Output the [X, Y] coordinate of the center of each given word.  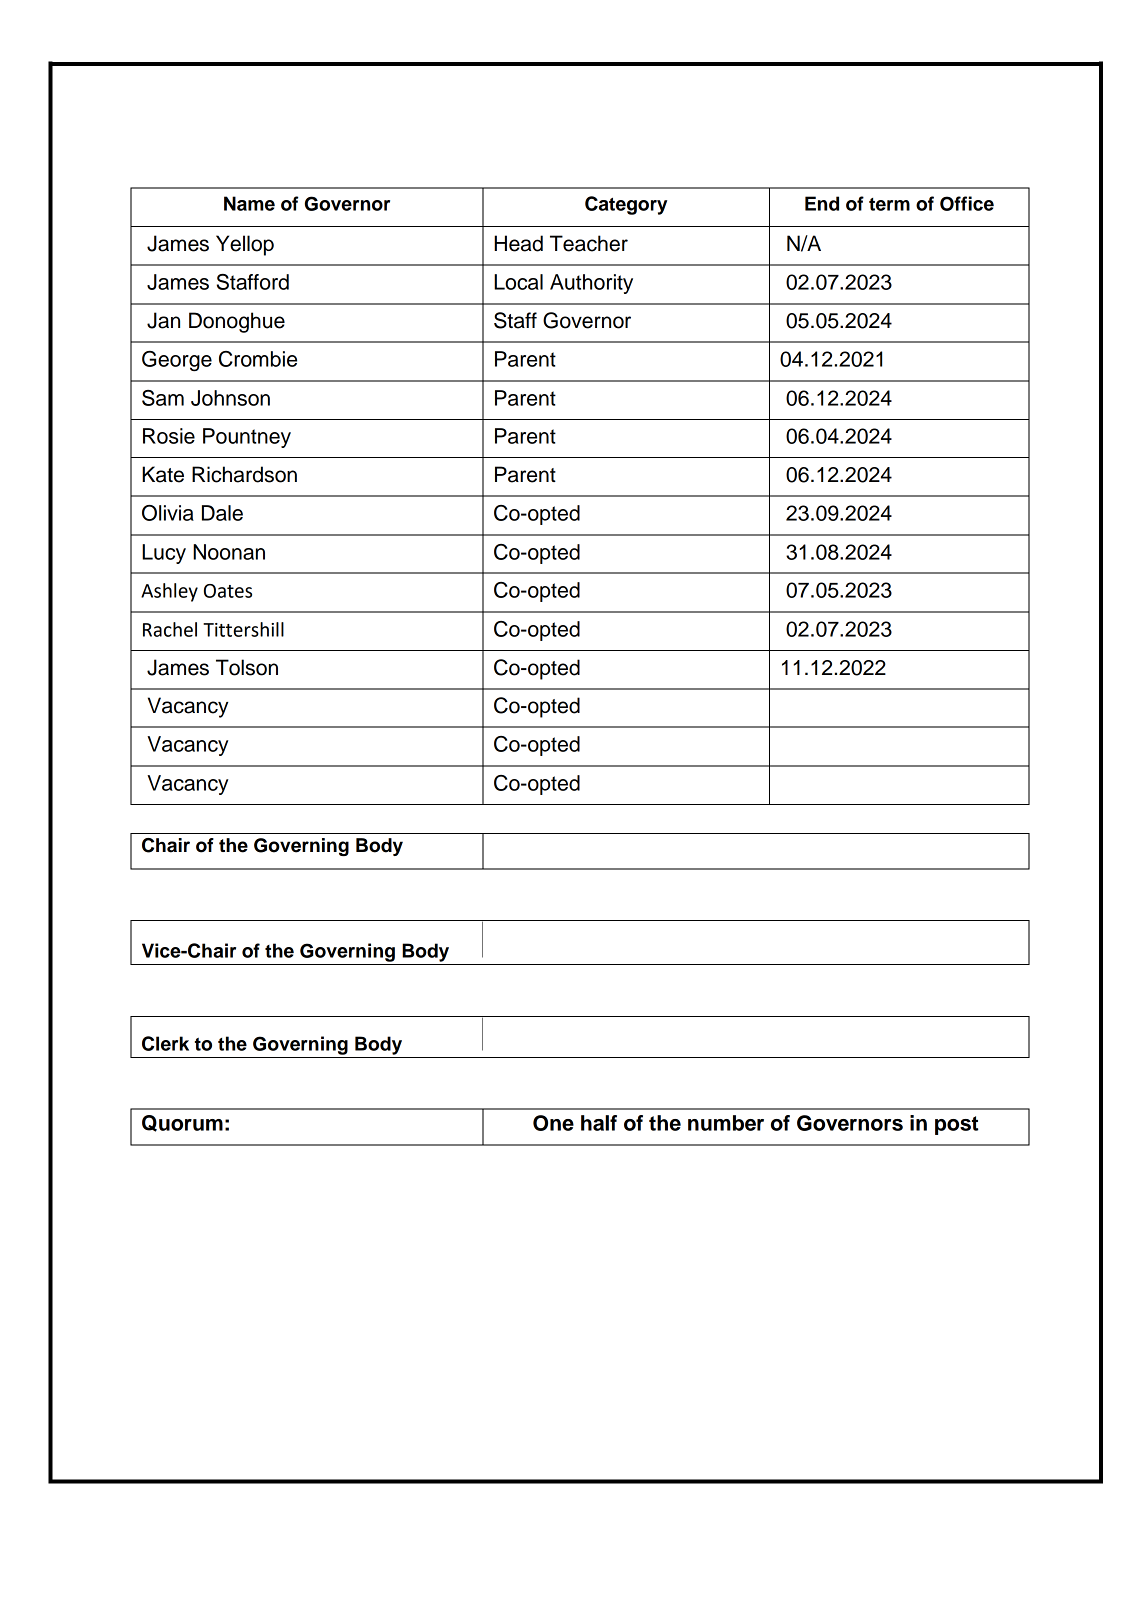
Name [249, 203]
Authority [591, 284]
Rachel [170, 629]
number [726, 1123]
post [956, 1125]
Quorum [182, 1123]
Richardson [244, 474]
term [889, 204]
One [553, 1123]
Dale [222, 513]
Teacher [589, 243]
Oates [228, 591]
